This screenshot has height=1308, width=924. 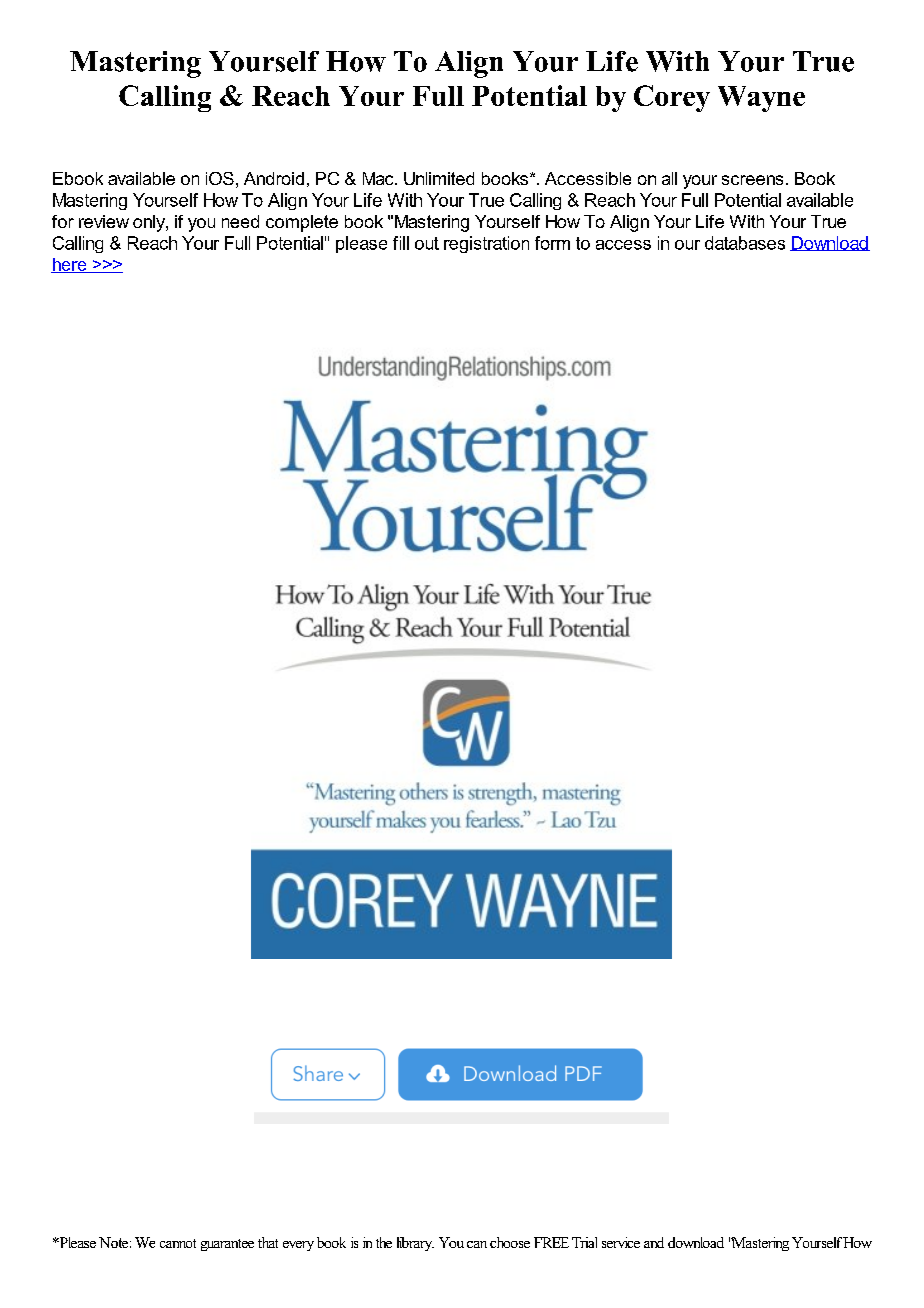 What do you see at coordinates (551, 1242) in the screenshot?
I see `FREE` at bounding box center [551, 1242].
